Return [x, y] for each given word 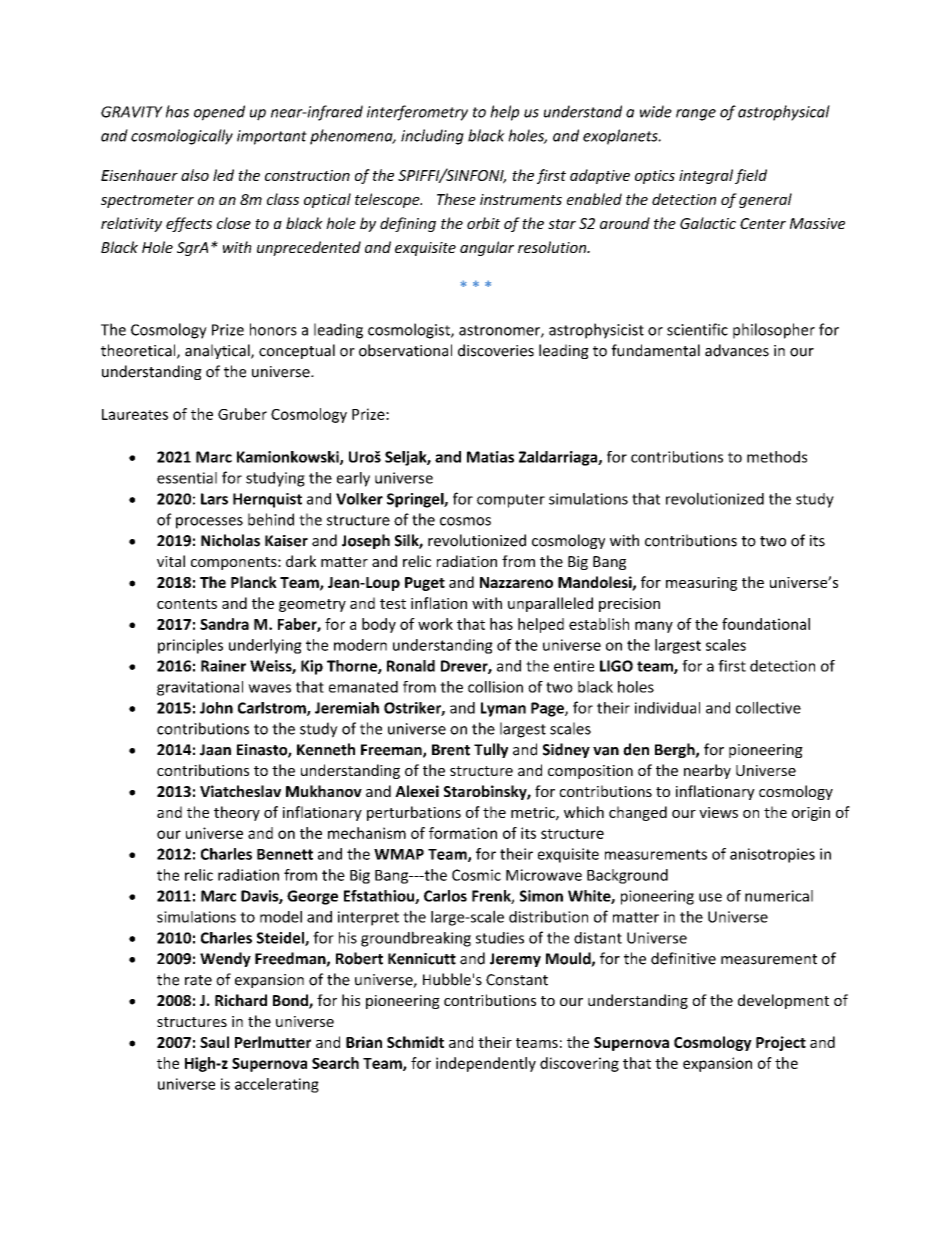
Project [781, 1043]
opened [219, 113]
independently [486, 1064]
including [432, 137]
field [751, 176]
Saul [214, 1042]
